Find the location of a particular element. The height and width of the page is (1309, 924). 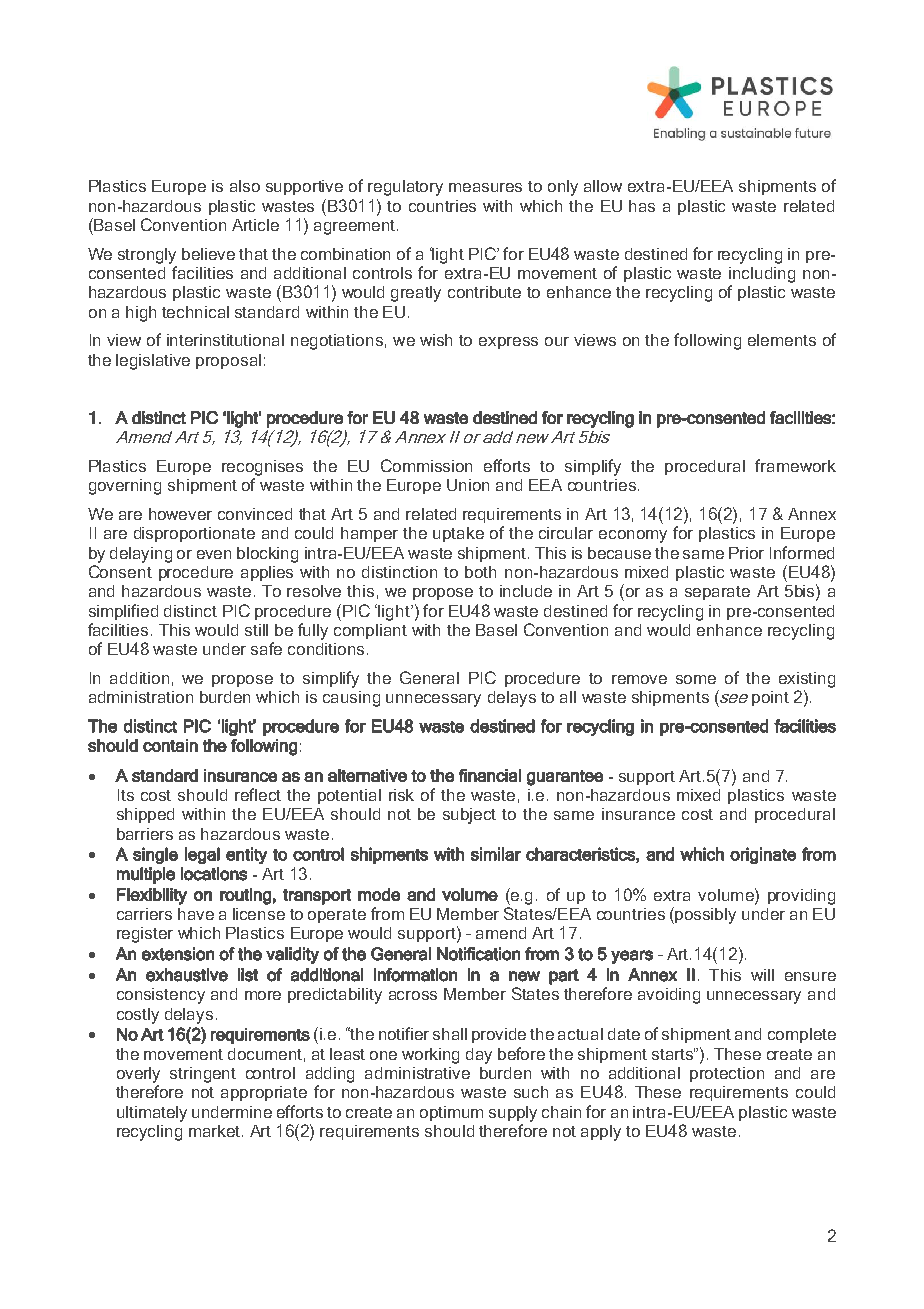

has is located at coordinates (642, 206).
